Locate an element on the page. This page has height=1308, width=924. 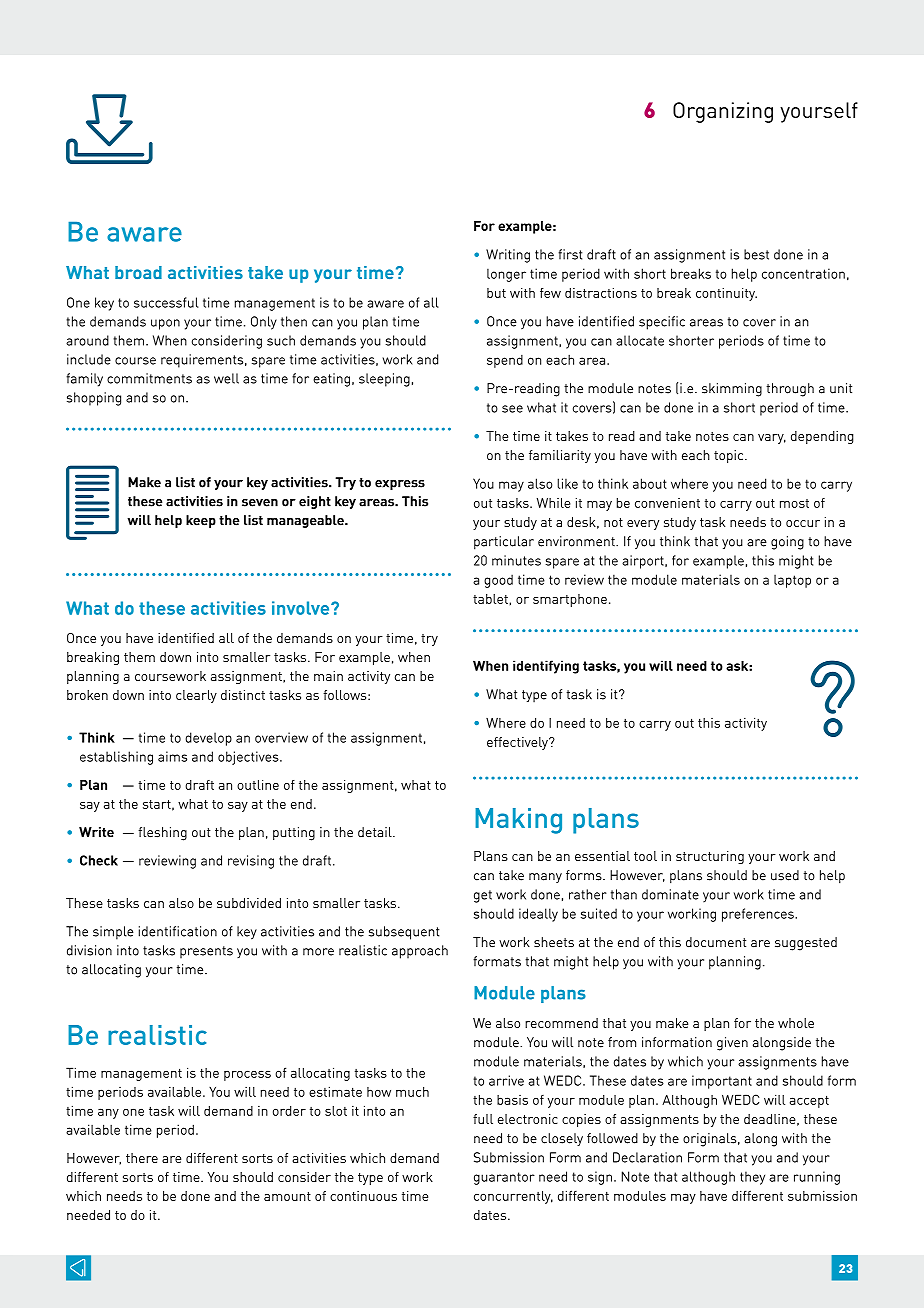
structuring is located at coordinates (710, 857).
